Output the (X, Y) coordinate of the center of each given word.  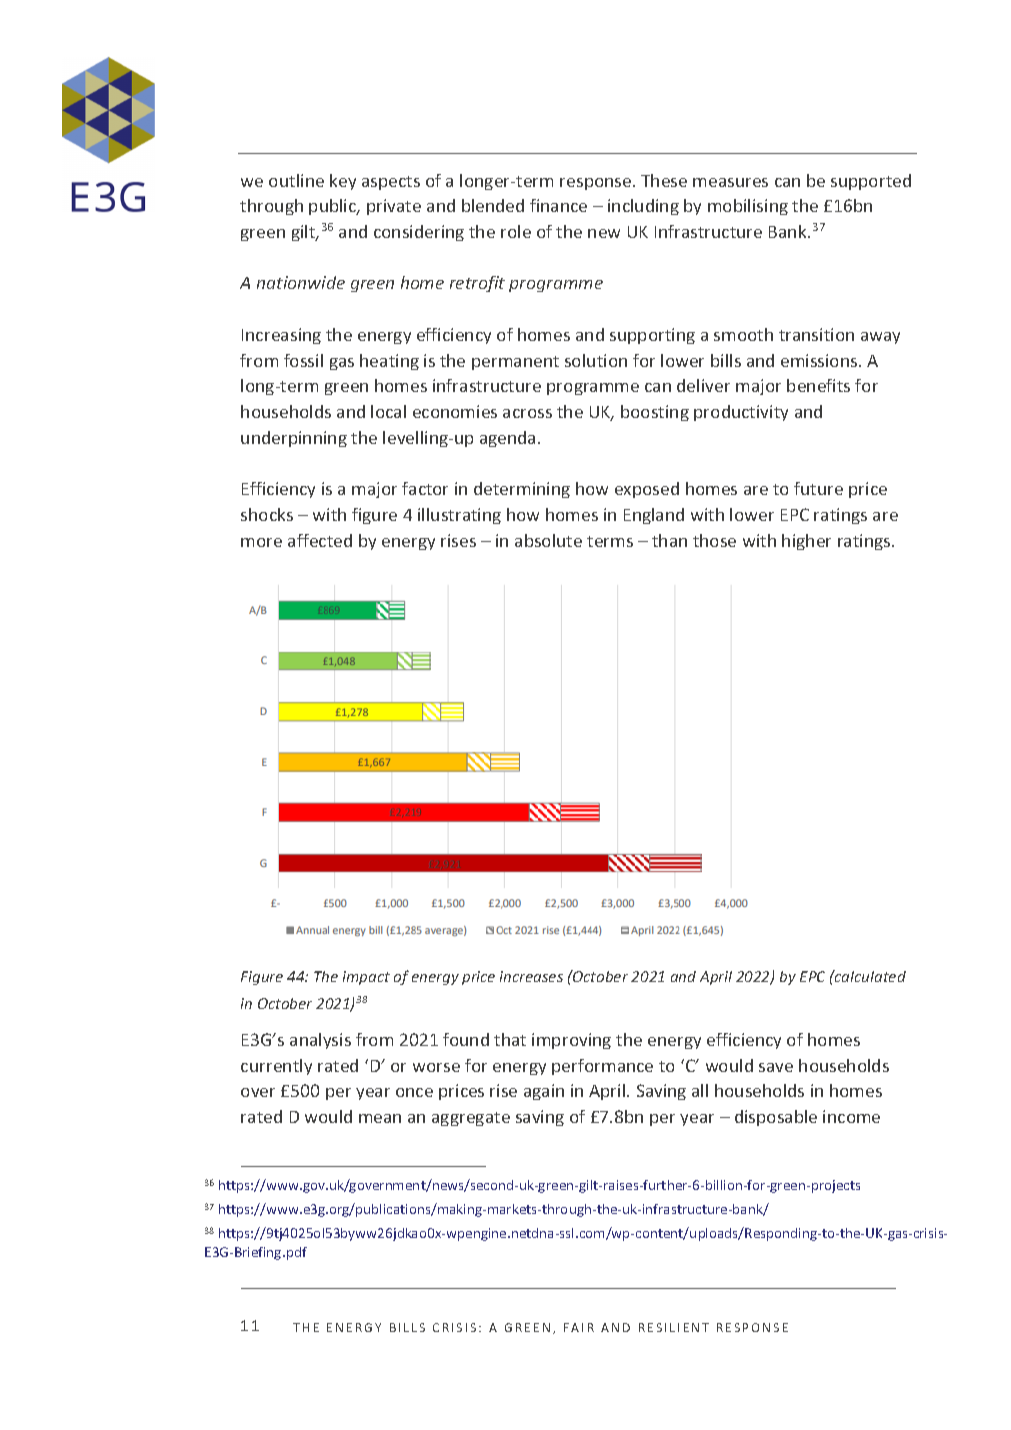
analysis (320, 1041)
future (818, 488)
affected (320, 540)
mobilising (748, 207)
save (776, 1067)
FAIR (579, 1327)
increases (531, 976)
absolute (548, 540)
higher (806, 542)
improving (571, 1041)
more (261, 542)
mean (380, 1118)
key (343, 182)
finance (558, 205)
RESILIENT (674, 1327)
